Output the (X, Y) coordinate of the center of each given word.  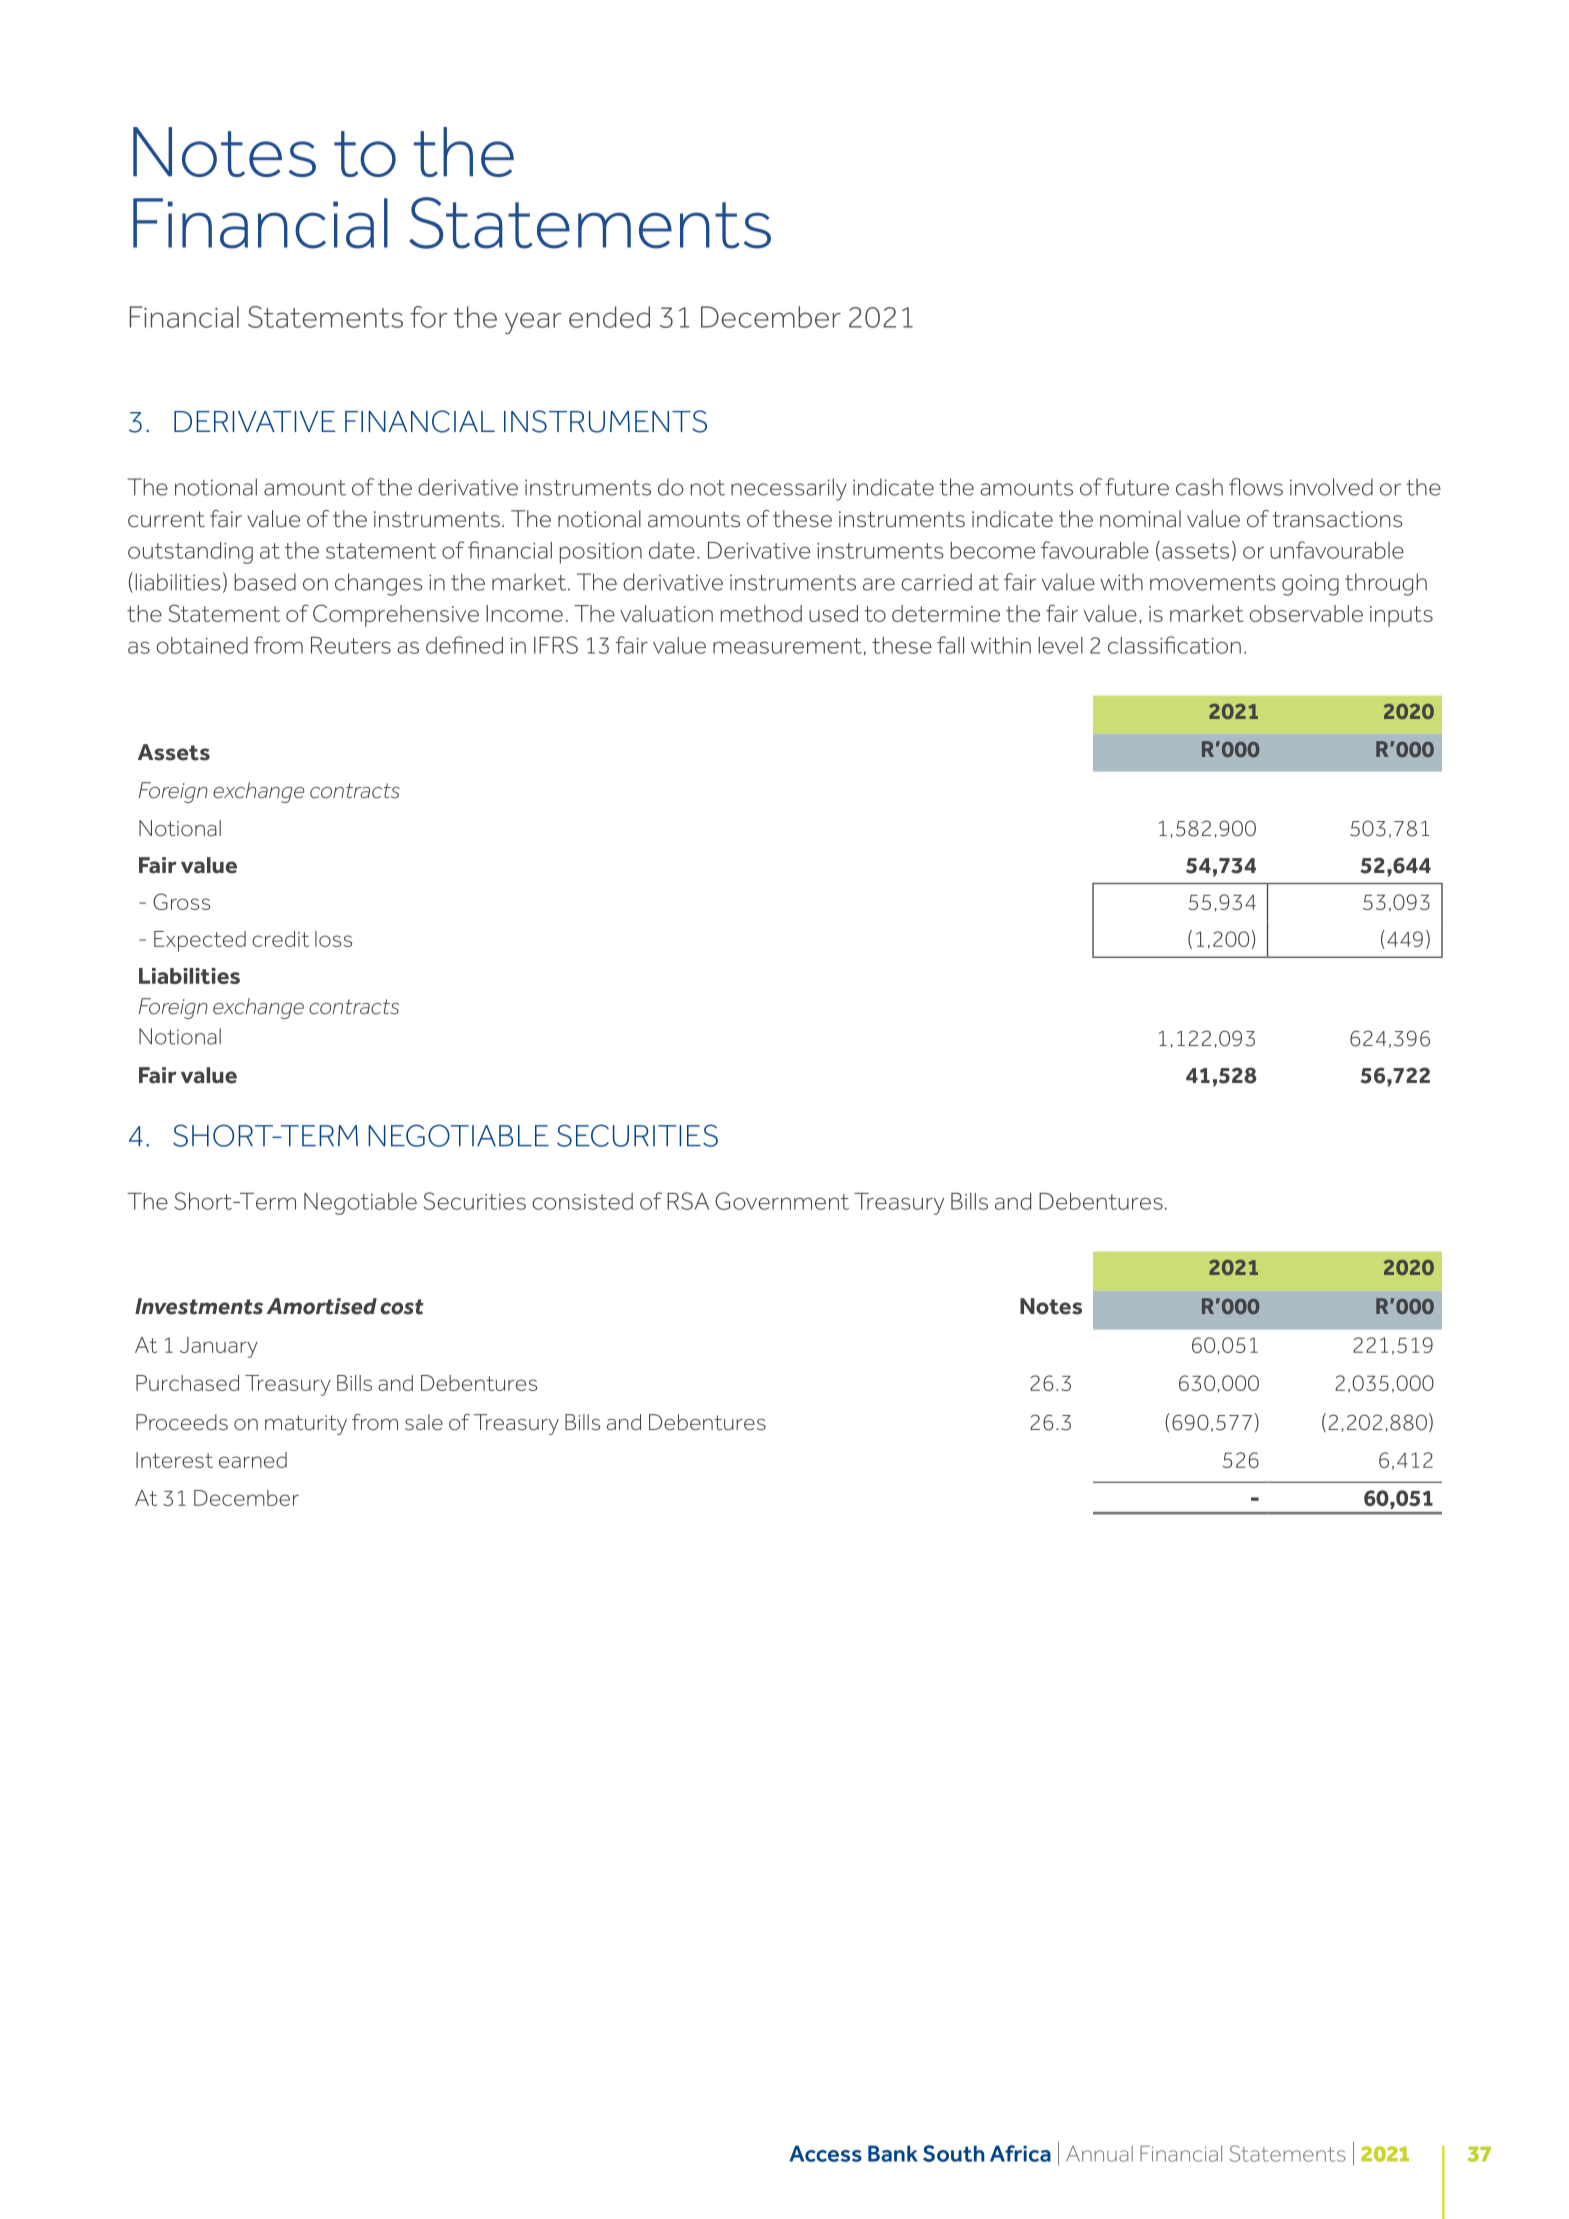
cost (402, 1307)
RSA (688, 1201)
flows (1256, 487)
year (533, 323)
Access (825, 2153)
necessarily (789, 489)
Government (782, 1201)
